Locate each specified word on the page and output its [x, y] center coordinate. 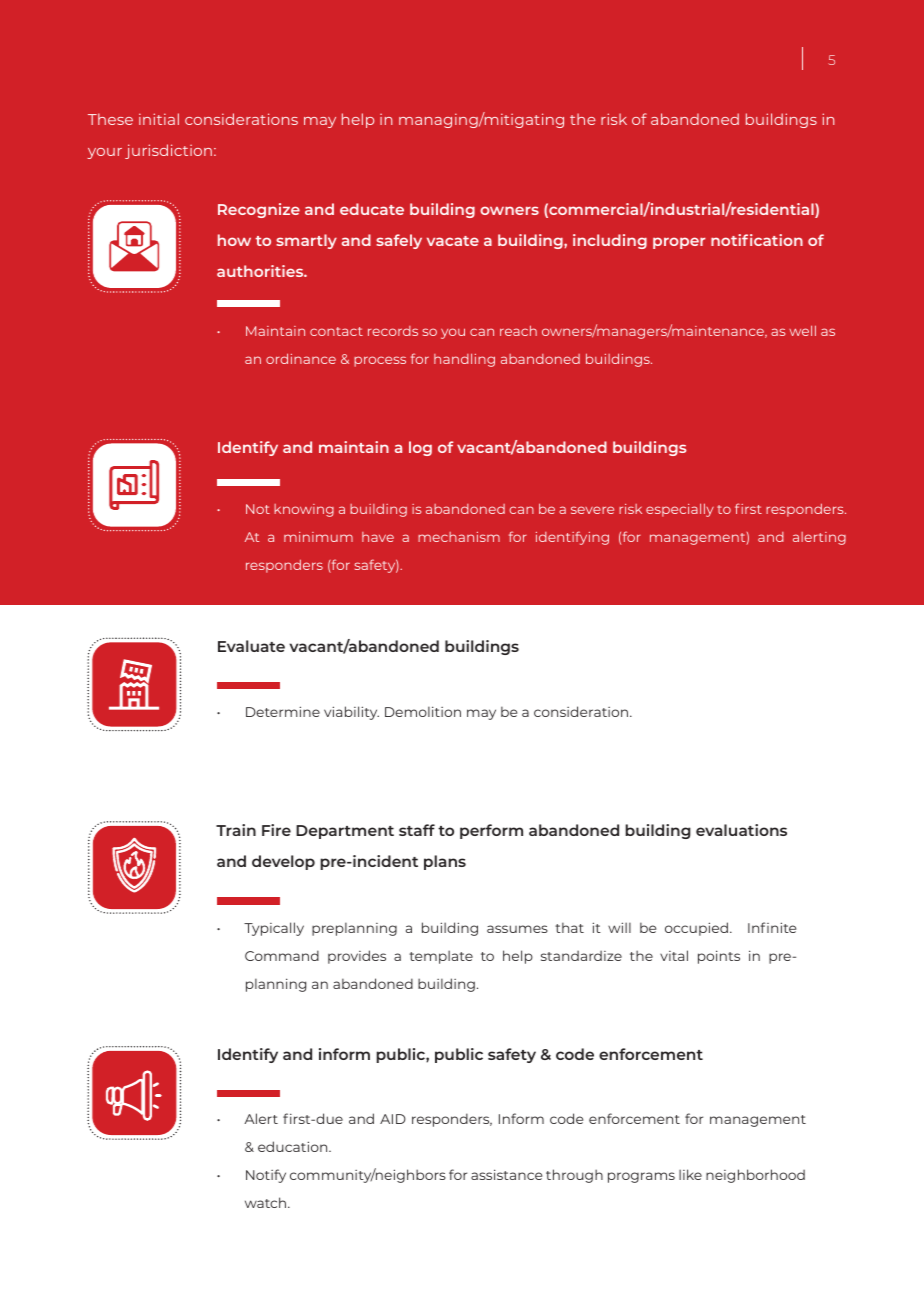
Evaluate [251, 646]
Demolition [423, 711]
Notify [266, 1176]
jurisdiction [168, 151]
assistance [506, 1174]
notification [757, 240]
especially [680, 510]
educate [372, 209]
